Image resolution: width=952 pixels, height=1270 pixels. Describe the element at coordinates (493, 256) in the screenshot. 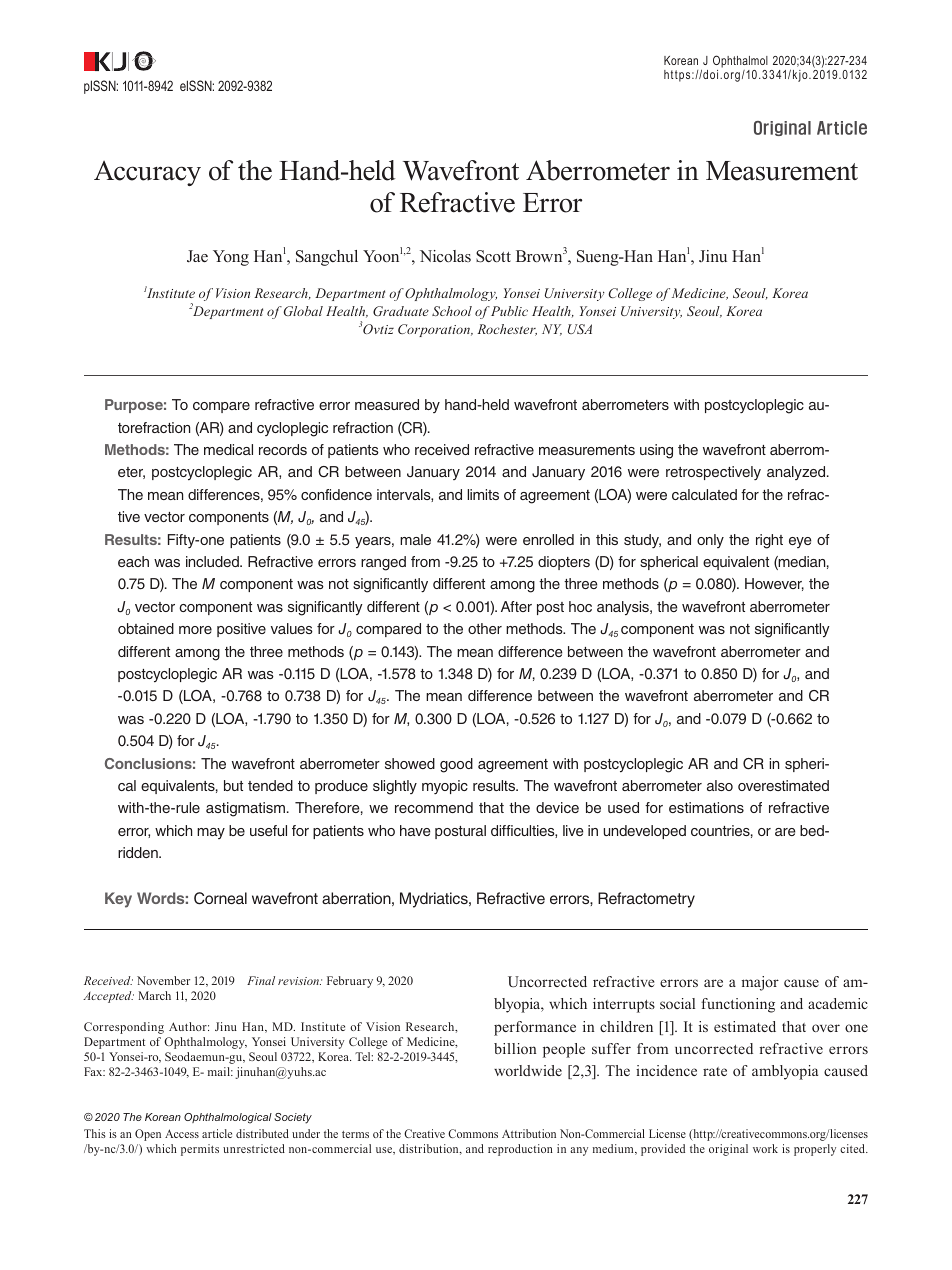

I see `Scott` at that location.
